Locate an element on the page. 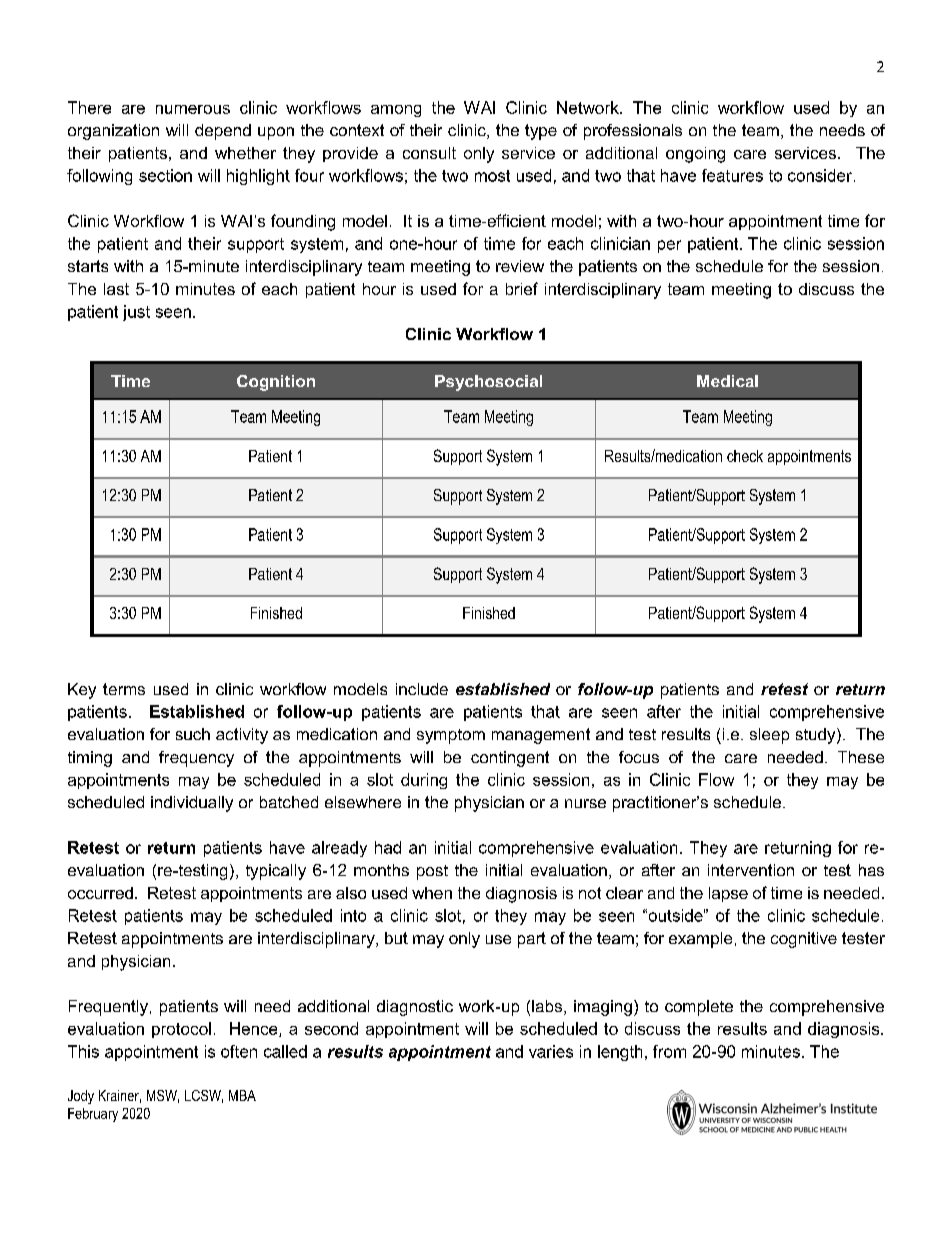 The width and height of the page is (952, 1233). varies is located at coordinates (551, 1051).
